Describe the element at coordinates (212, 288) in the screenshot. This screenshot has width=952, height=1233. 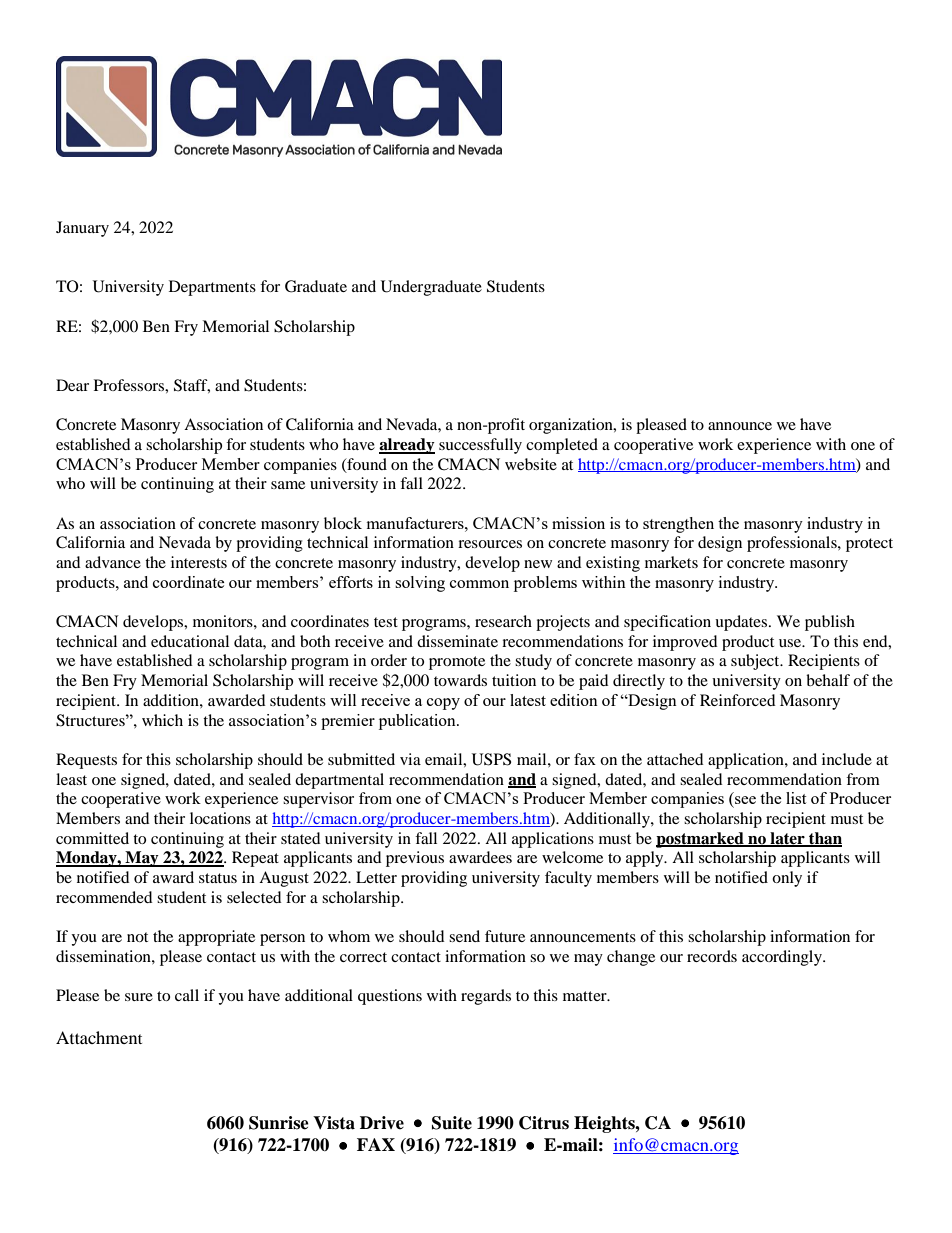
I see `Departments` at that location.
